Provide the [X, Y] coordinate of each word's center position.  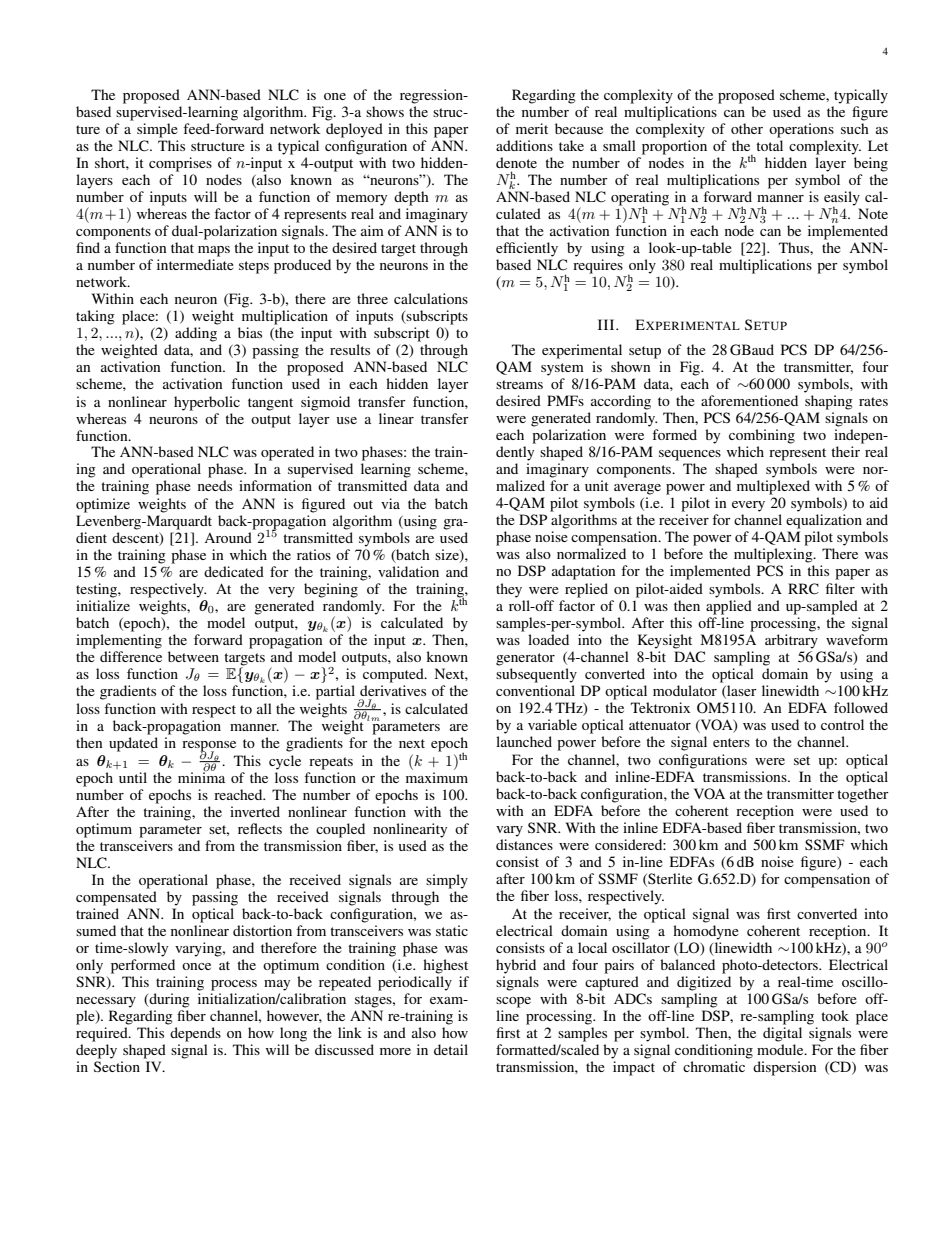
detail [451, 1049]
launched [524, 741]
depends [195, 1034]
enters [731, 742]
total [769, 145]
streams [519, 384]
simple [157, 130]
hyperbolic [207, 403]
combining [762, 436]
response [209, 747]
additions [524, 145]
